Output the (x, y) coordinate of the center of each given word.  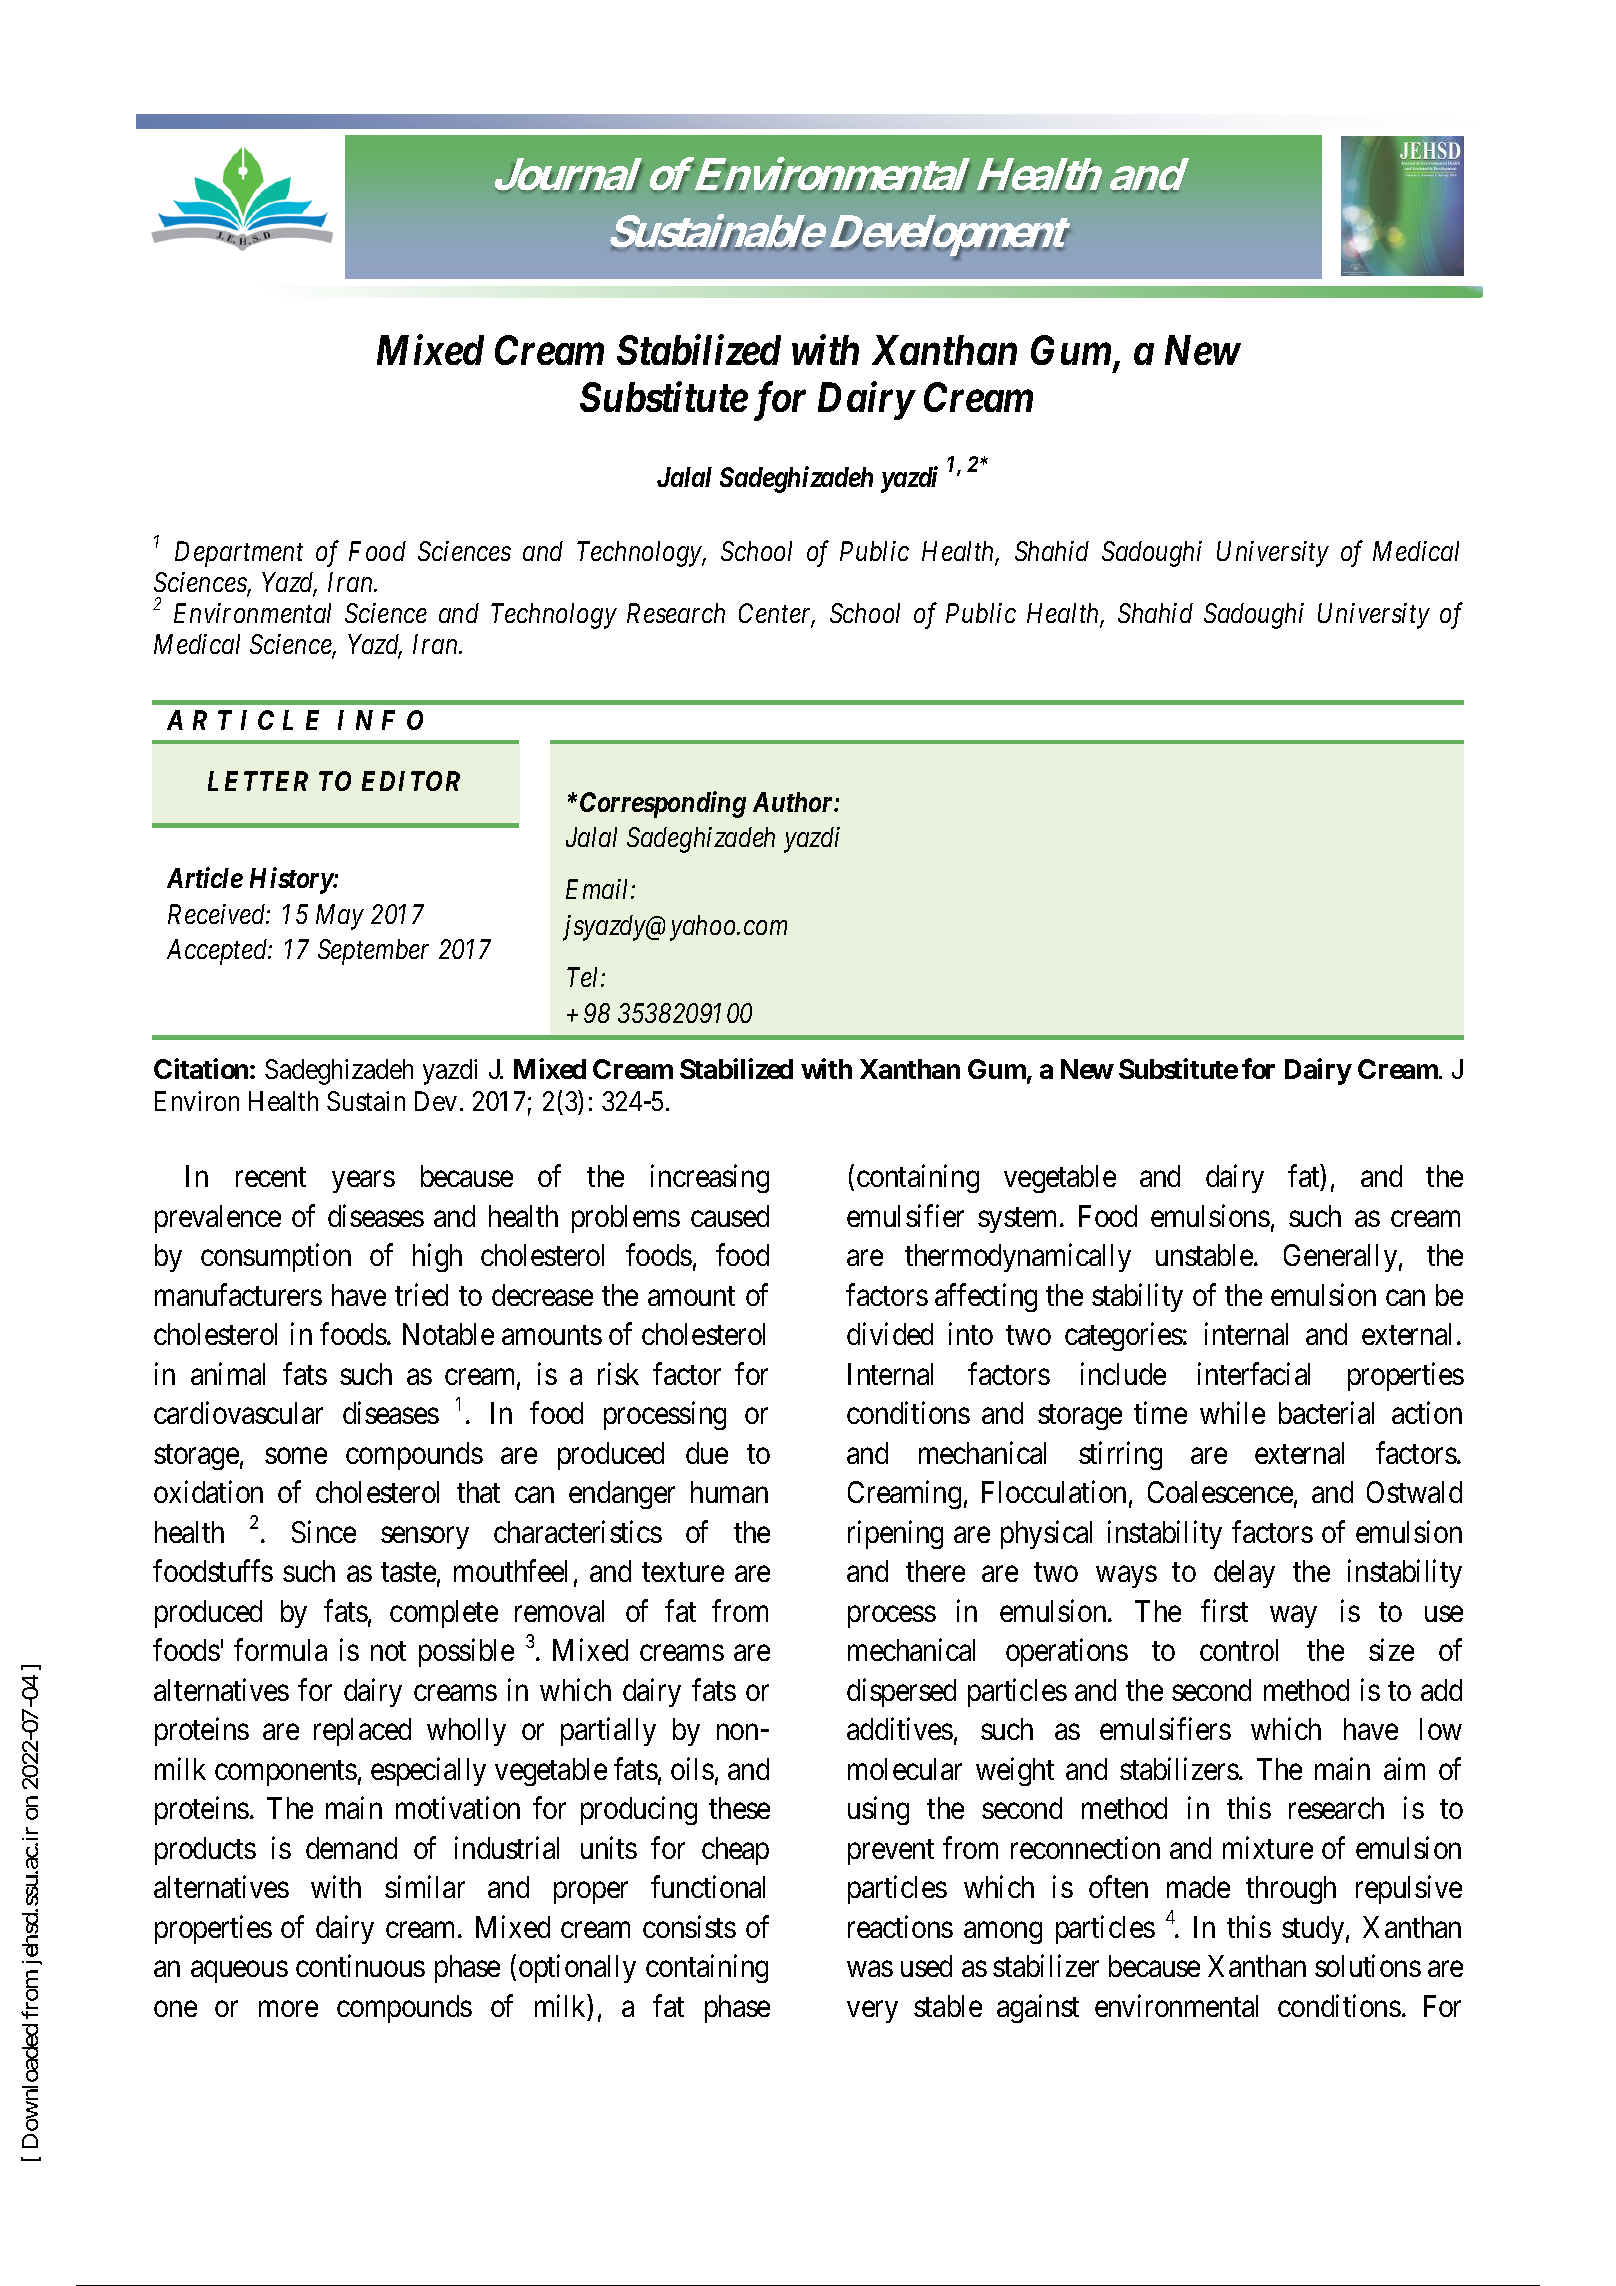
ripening (895, 1535)
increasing (710, 1179)
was (870, 1969)
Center (777, 614)
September (373, 952)
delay (1244, 1574)
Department (239, 554)
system (1019, 1220)
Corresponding (663, 804)
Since (324, 1532)
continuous (360, 1966)
